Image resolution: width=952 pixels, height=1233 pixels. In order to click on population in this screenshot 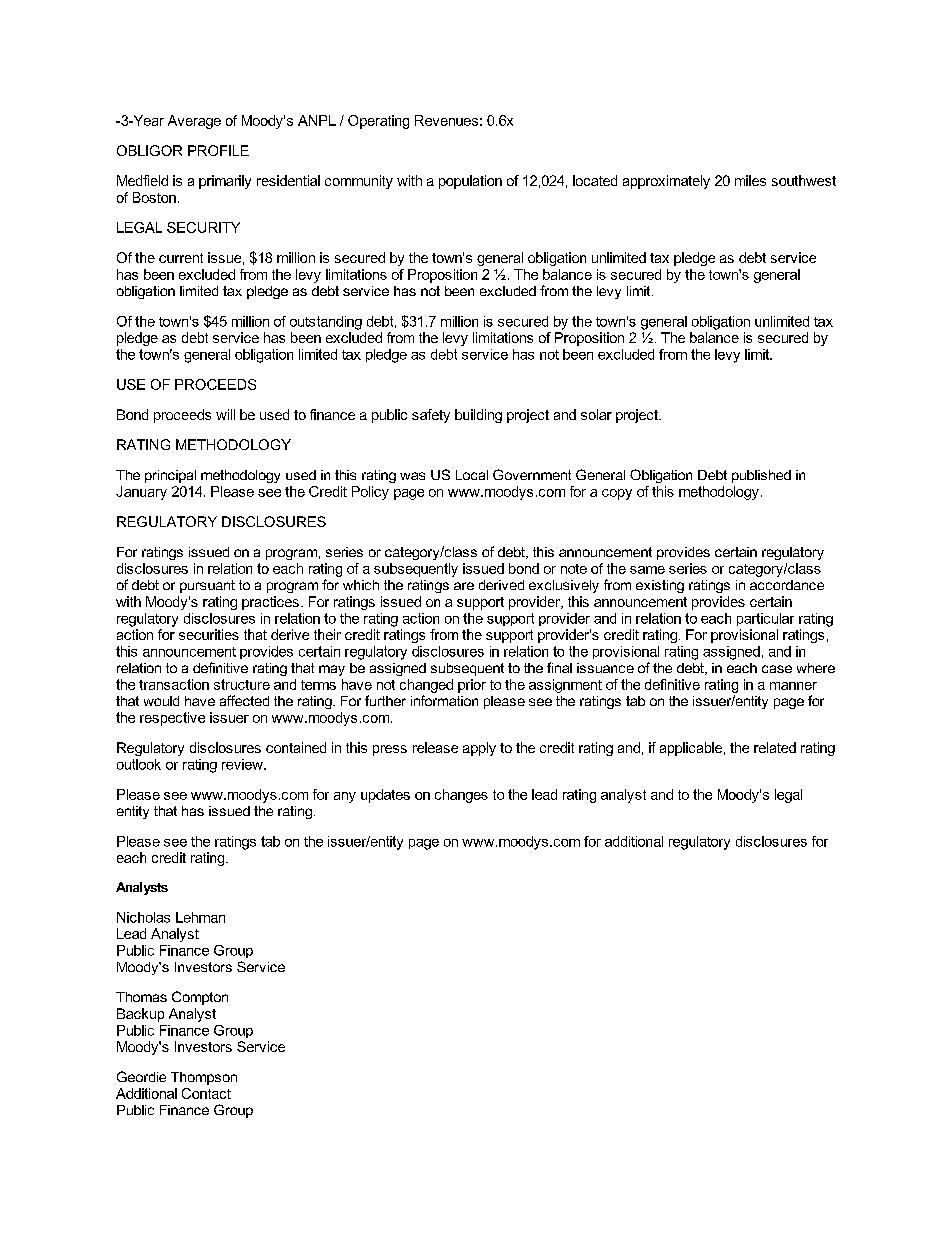, I will do `click(470, 182)`.
